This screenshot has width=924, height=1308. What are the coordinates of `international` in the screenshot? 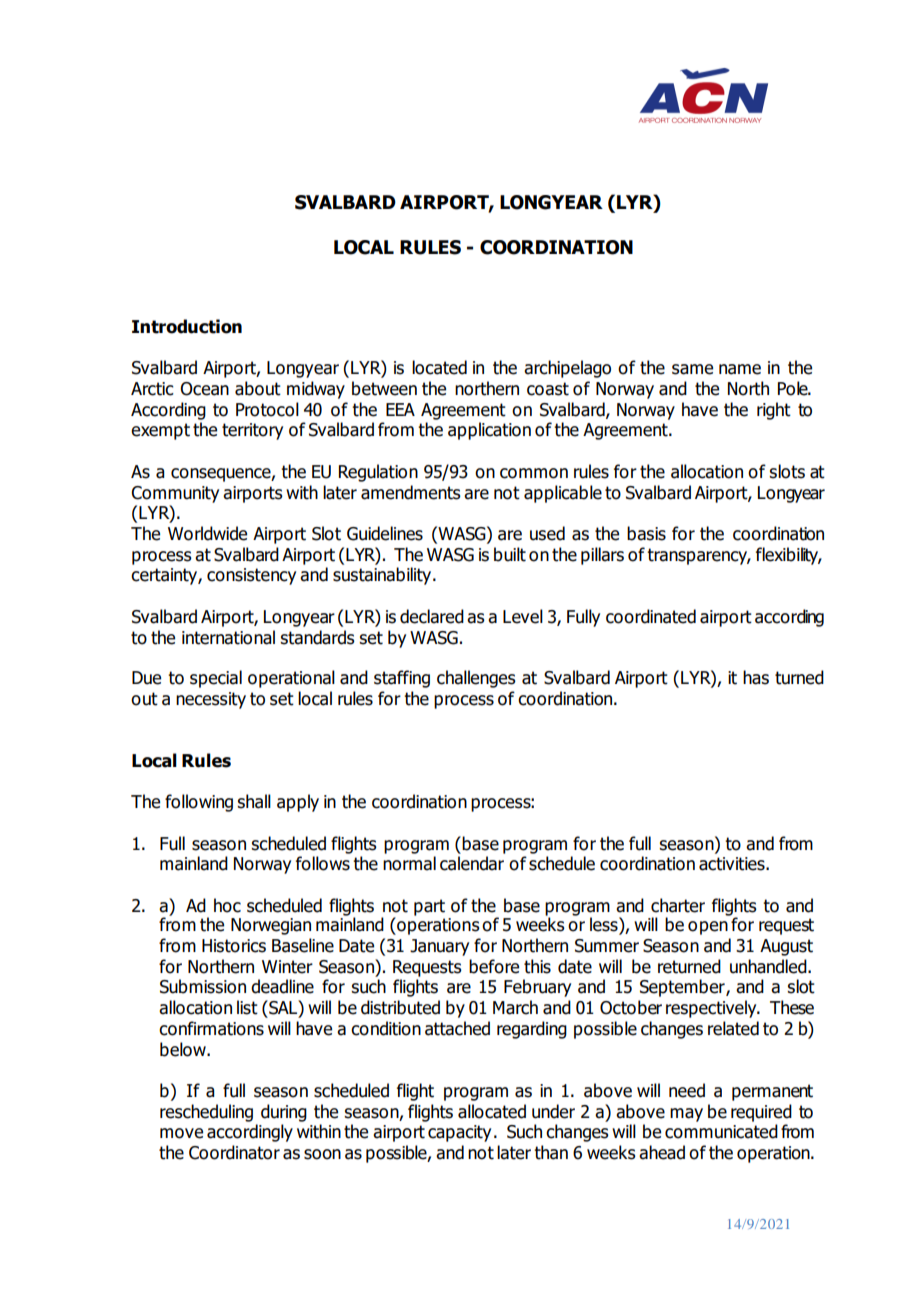 It's located at (228, 637).
